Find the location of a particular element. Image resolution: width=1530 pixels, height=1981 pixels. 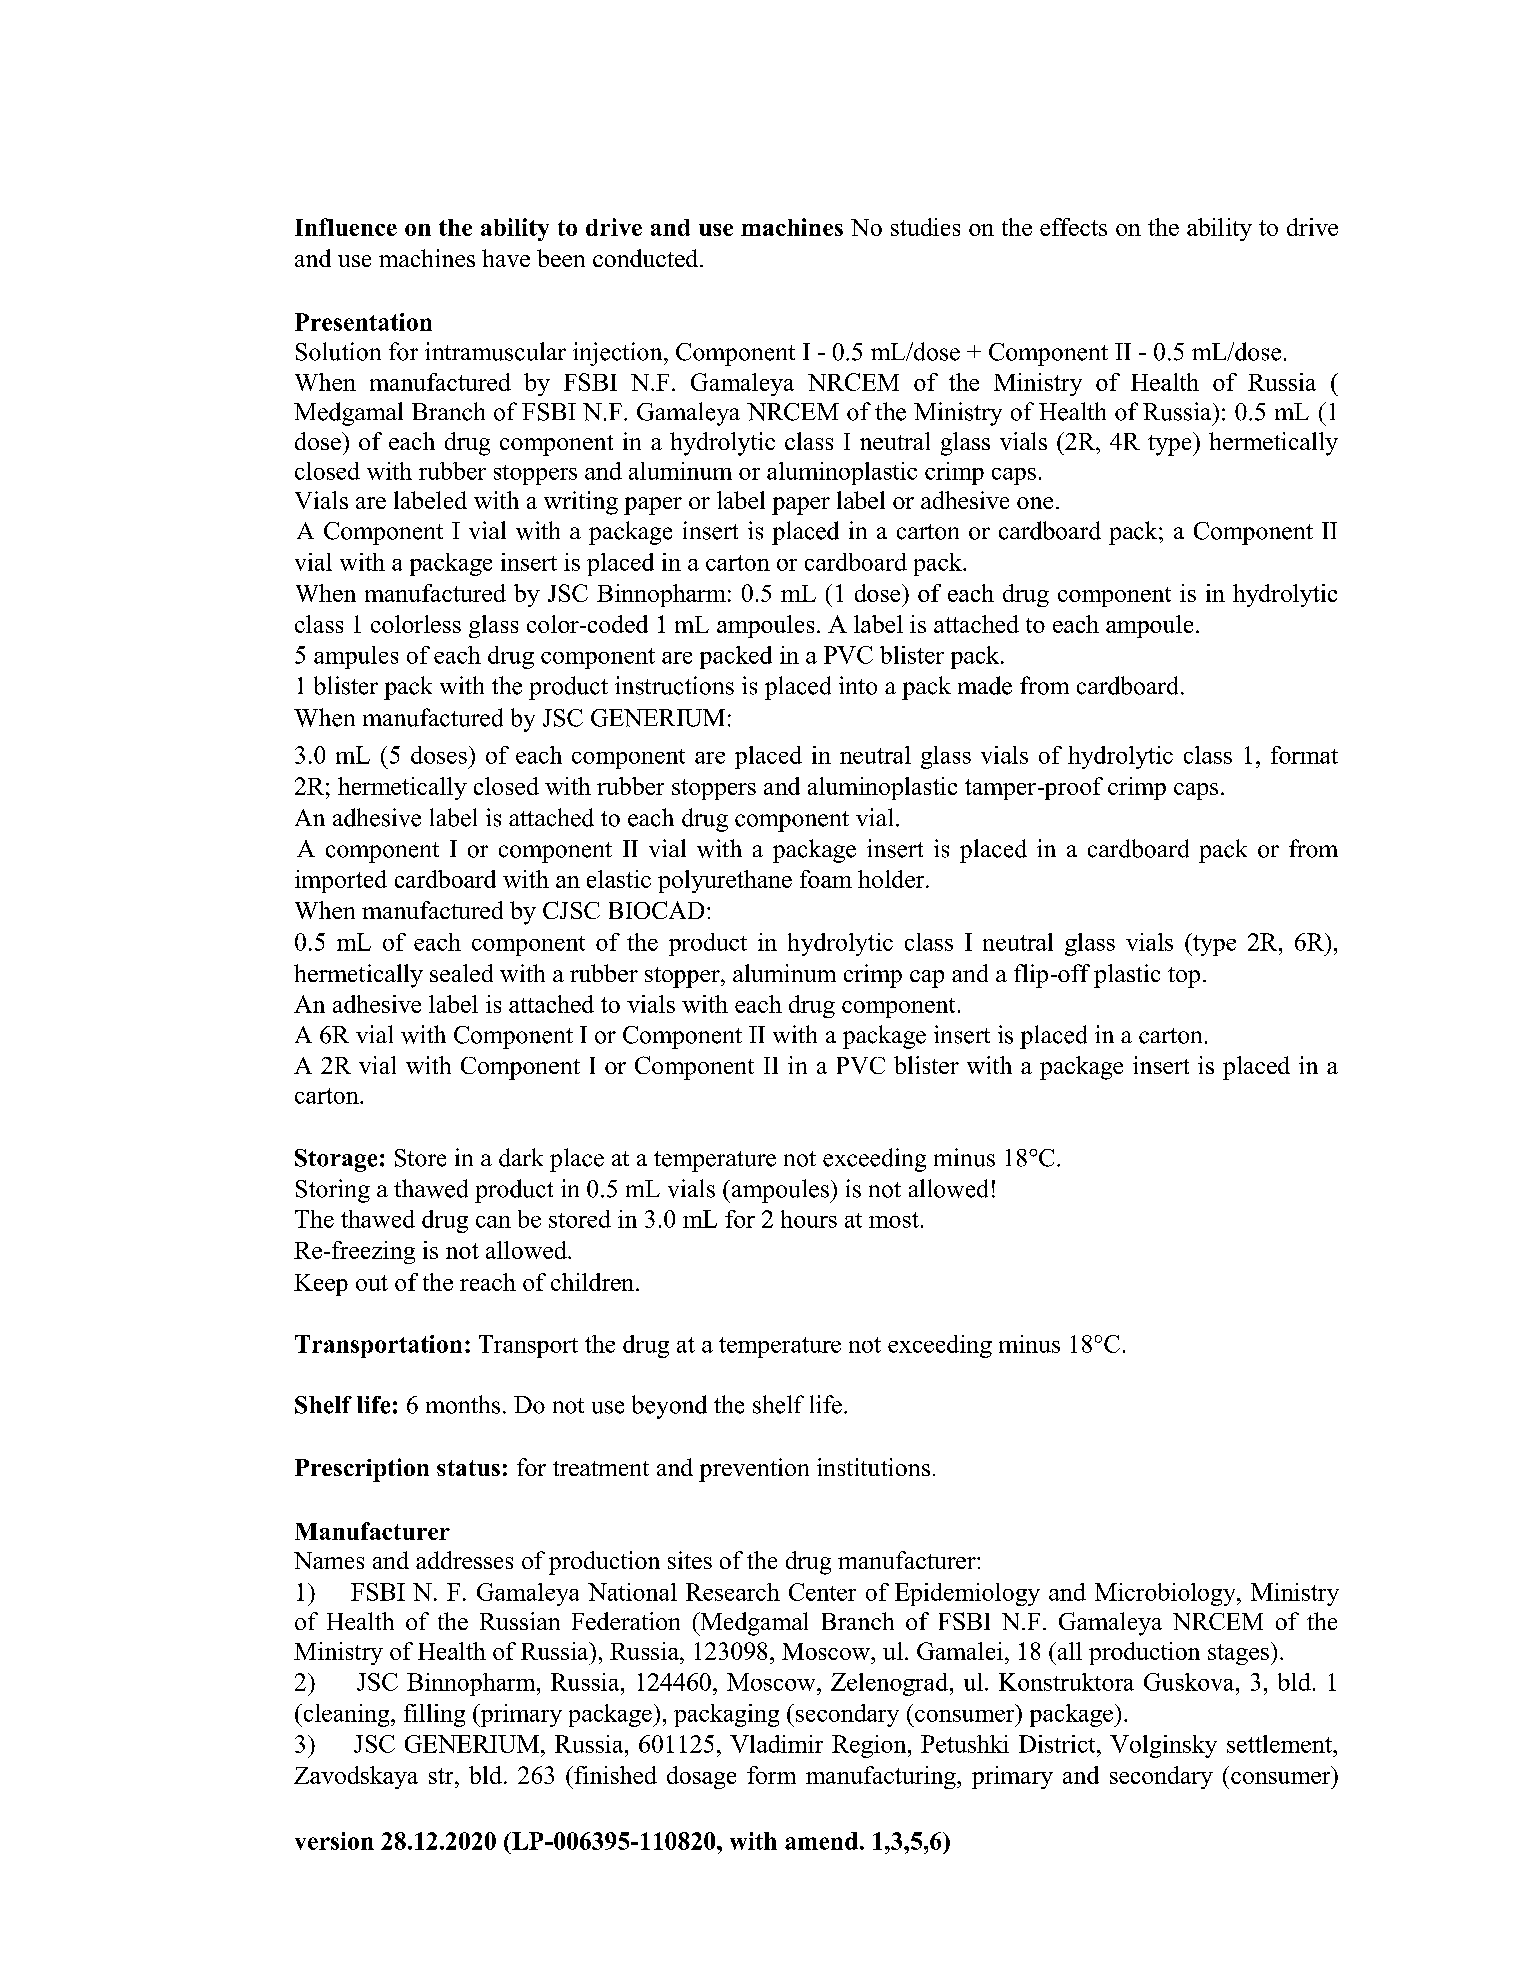

most is located at coordinates (894, 1220).
